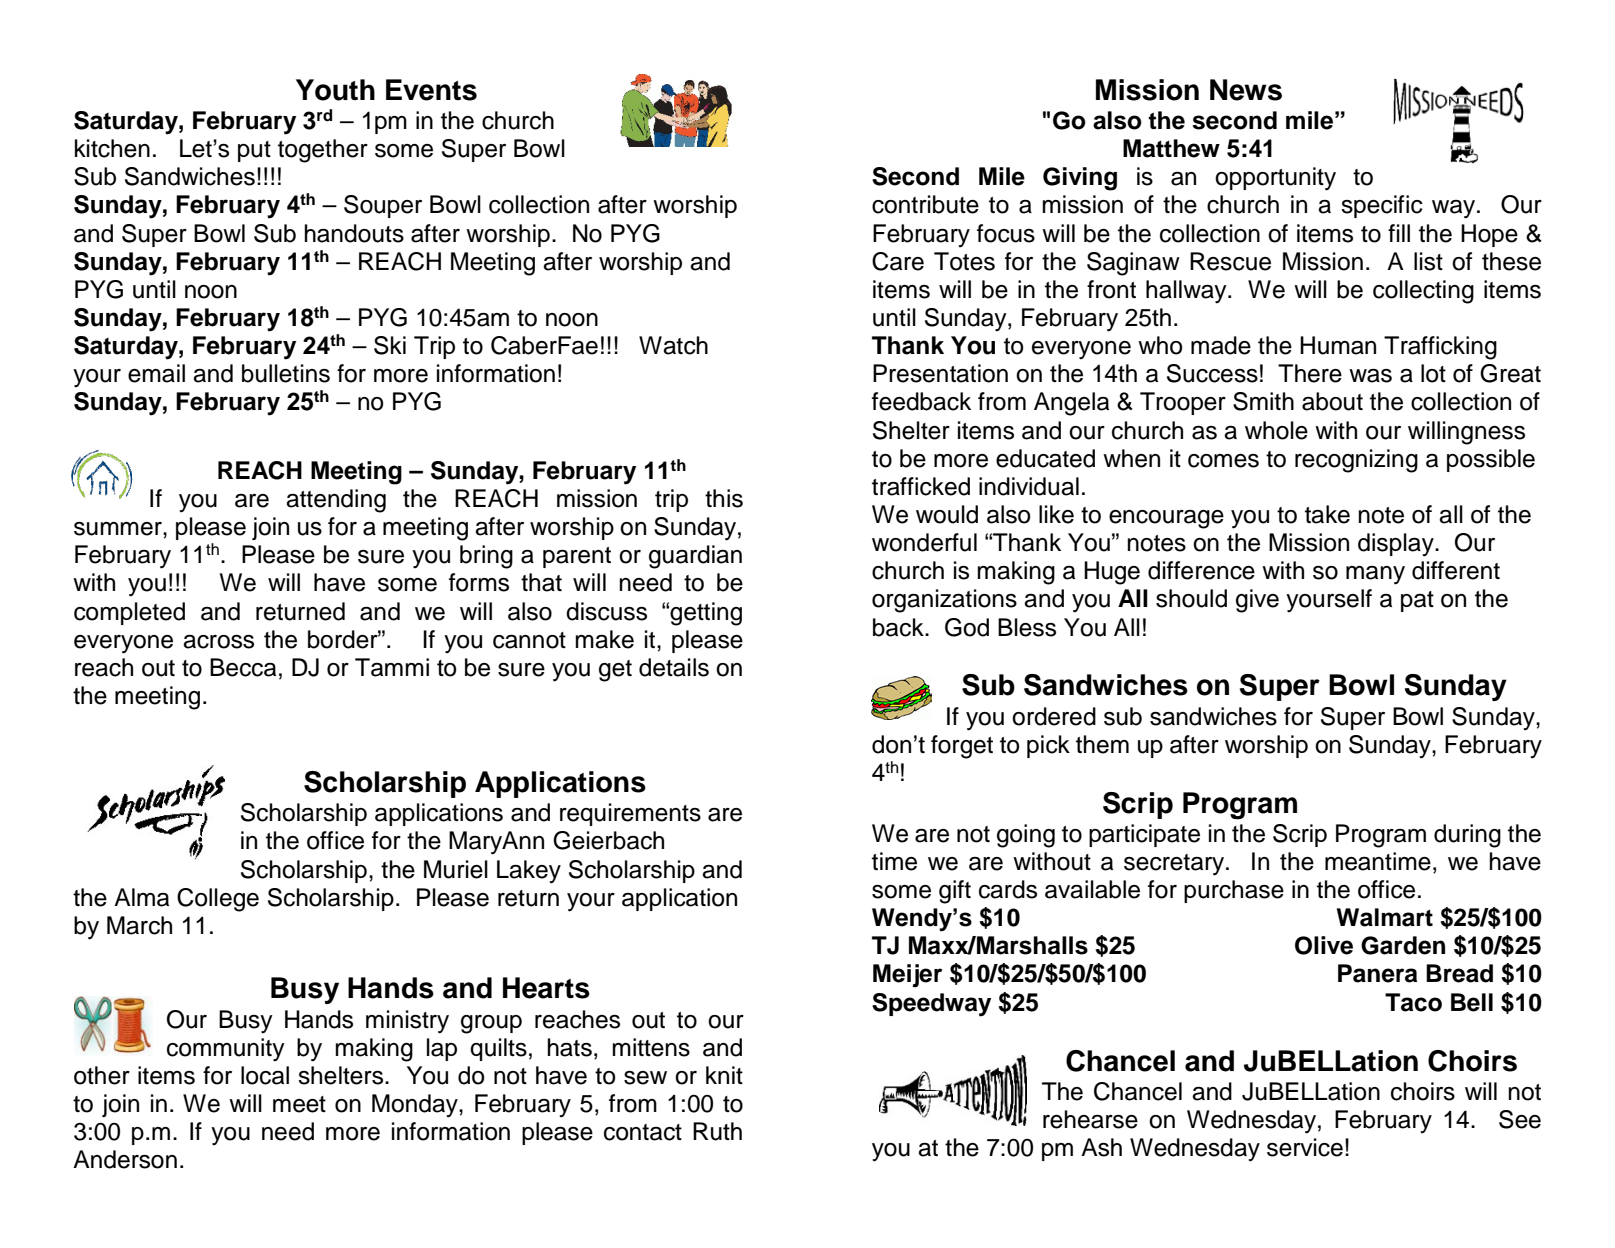  I want to click on across, so click(218, 642).
